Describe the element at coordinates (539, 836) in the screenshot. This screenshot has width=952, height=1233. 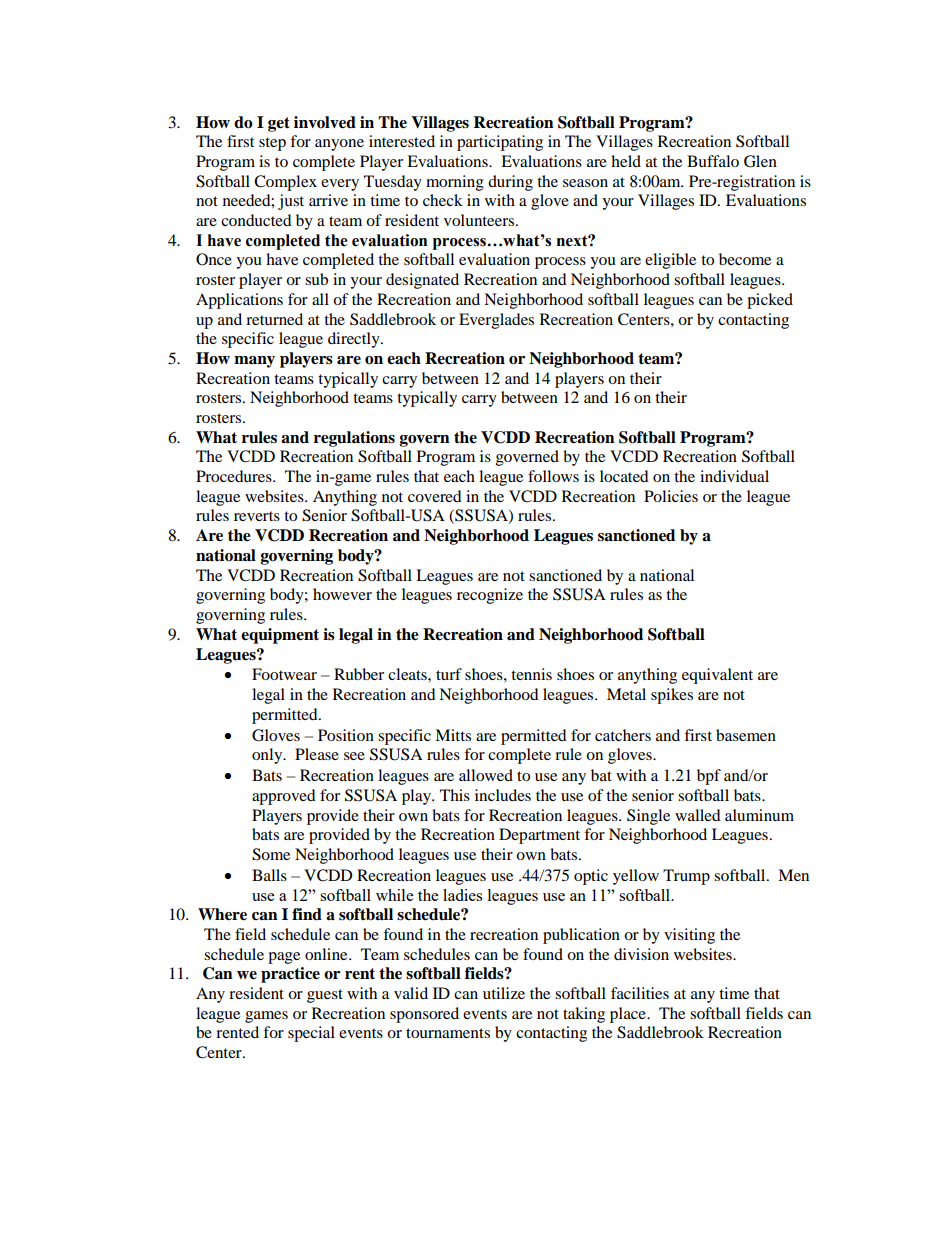
I see `Department` at that location.
